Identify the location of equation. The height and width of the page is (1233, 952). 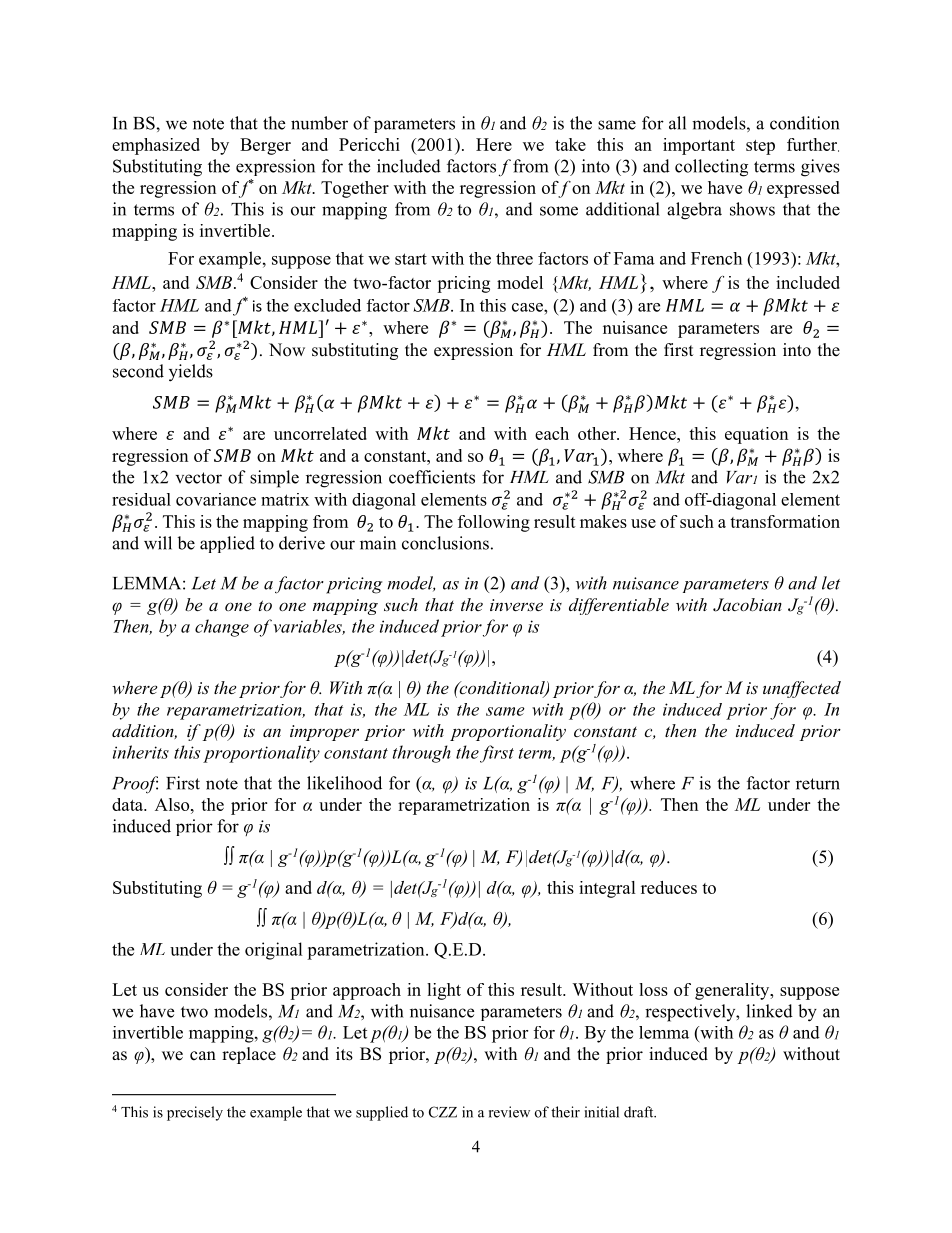
(756, 435).
